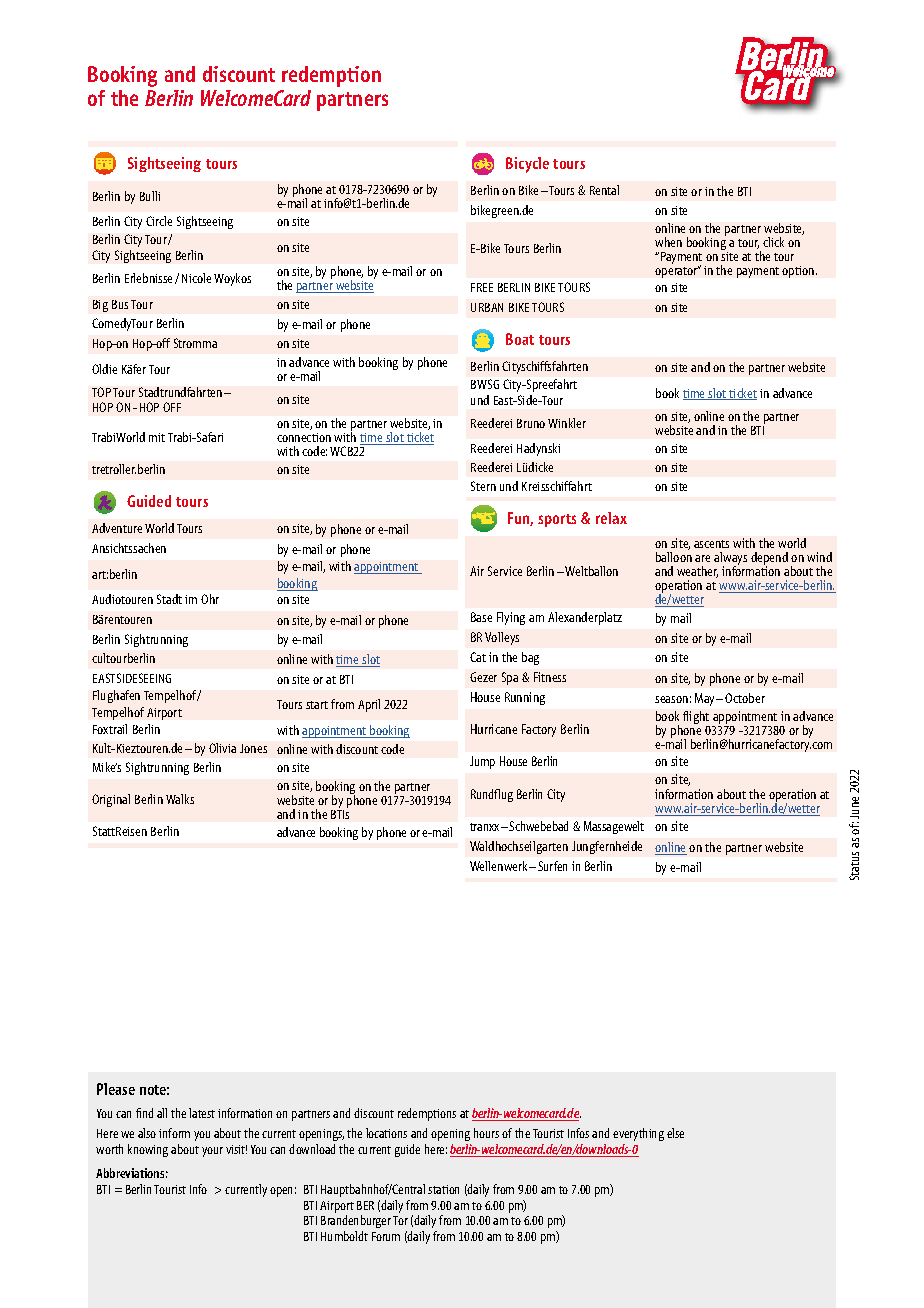  Describe the element at coordinates (159, 221) in the document. I see `Circle` at that location.
